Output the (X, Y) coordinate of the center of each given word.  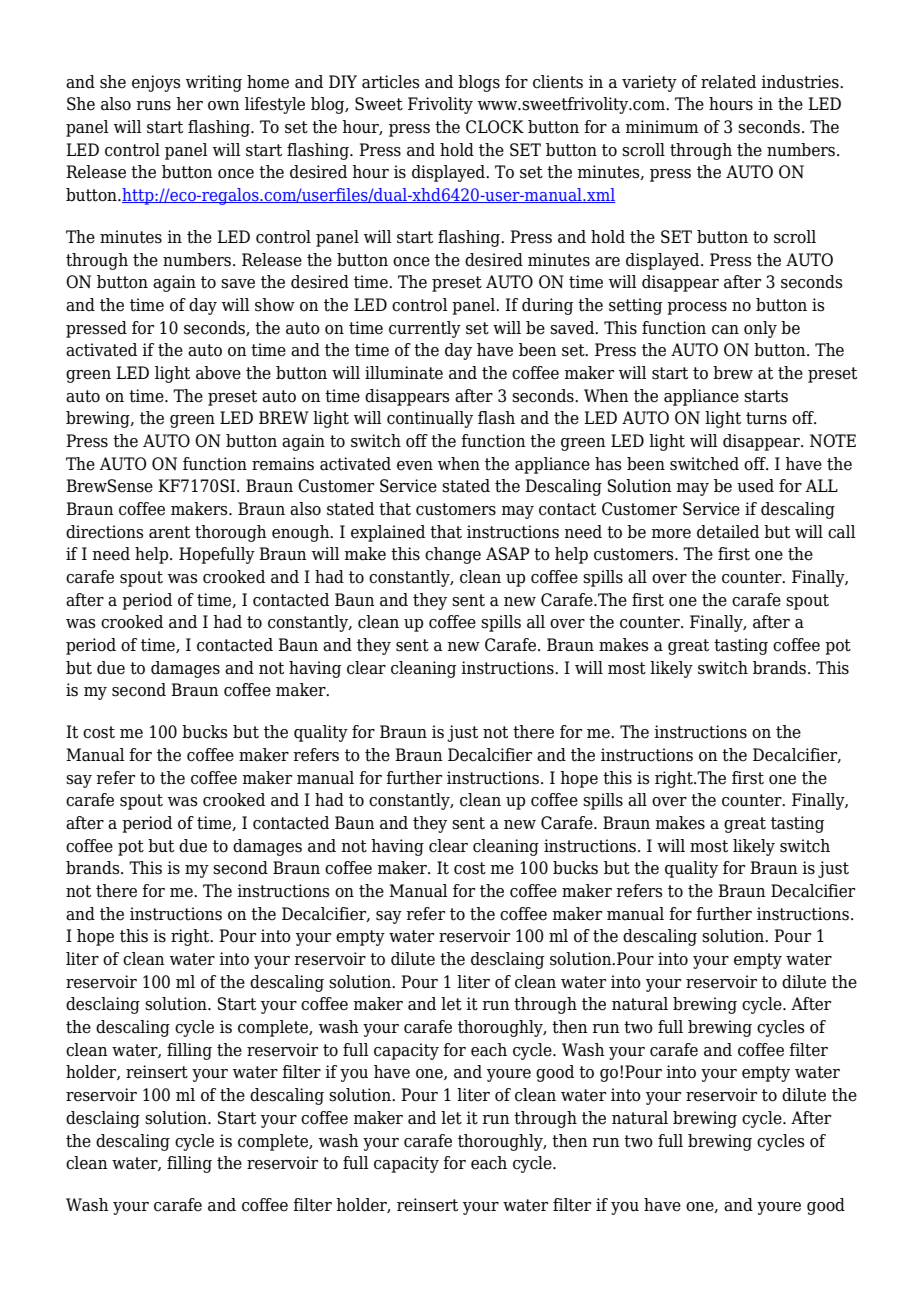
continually (430, 419)
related (728, 82)
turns (766, 418)
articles (391, 82)
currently (425, 329)
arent (169, 532)
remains (283, 464)
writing (214, 83)
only (760, 329)
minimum (662, 127)
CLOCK (495, 127)
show (275, 305)
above (218, 373)
